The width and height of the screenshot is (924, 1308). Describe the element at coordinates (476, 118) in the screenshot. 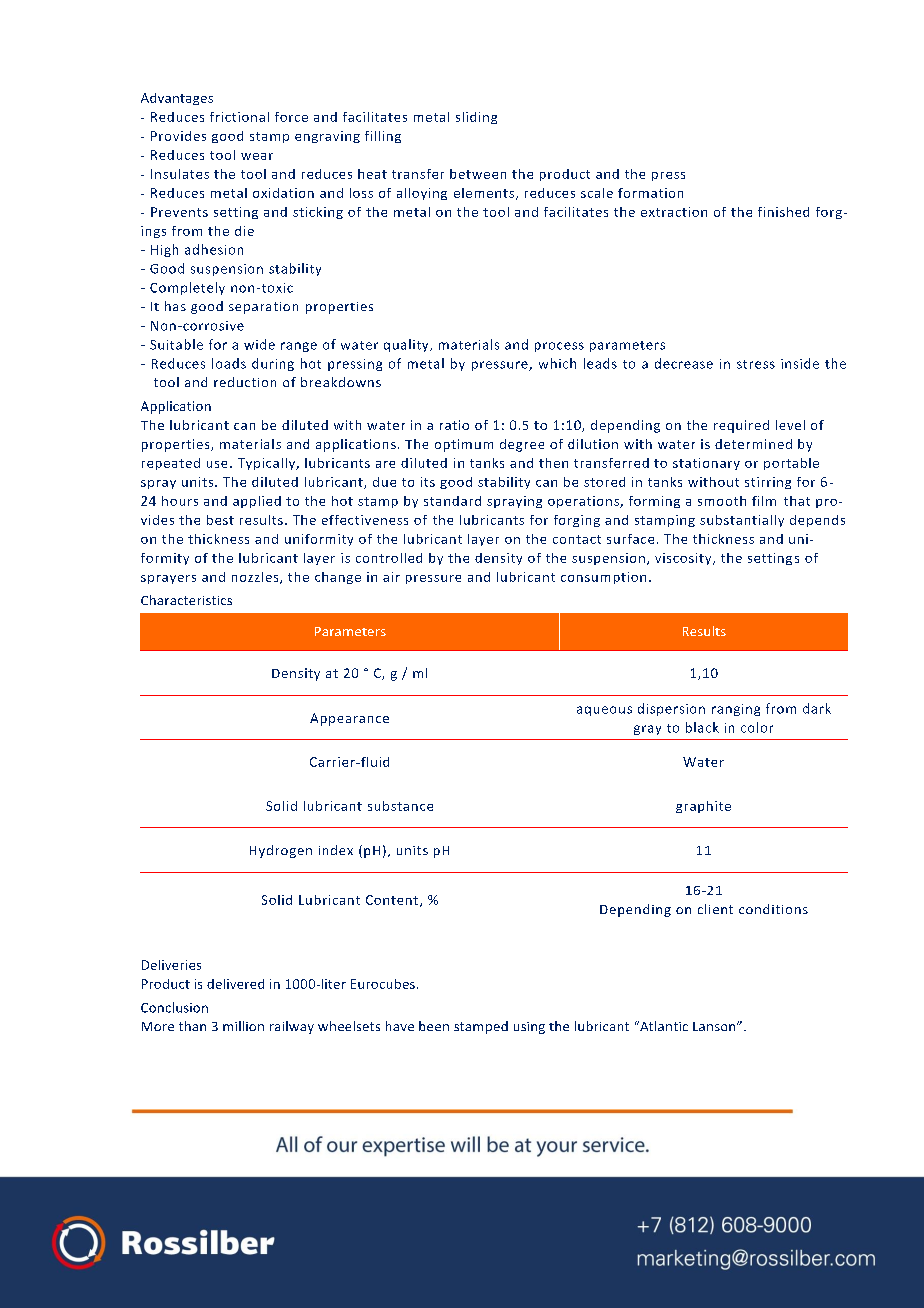

I see `sliding` at that location.
